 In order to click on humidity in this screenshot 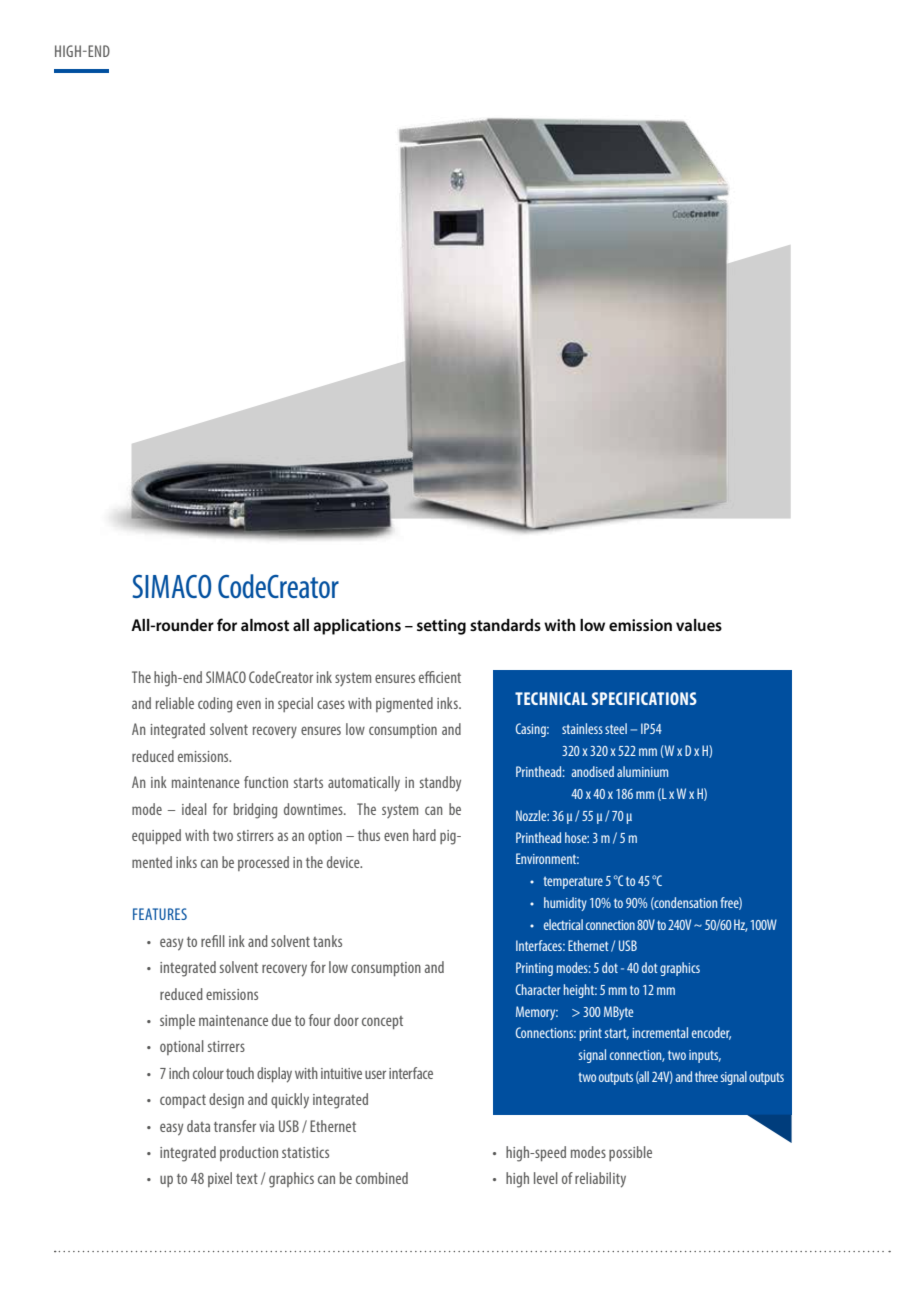, I will do `click(565, 904)`.
